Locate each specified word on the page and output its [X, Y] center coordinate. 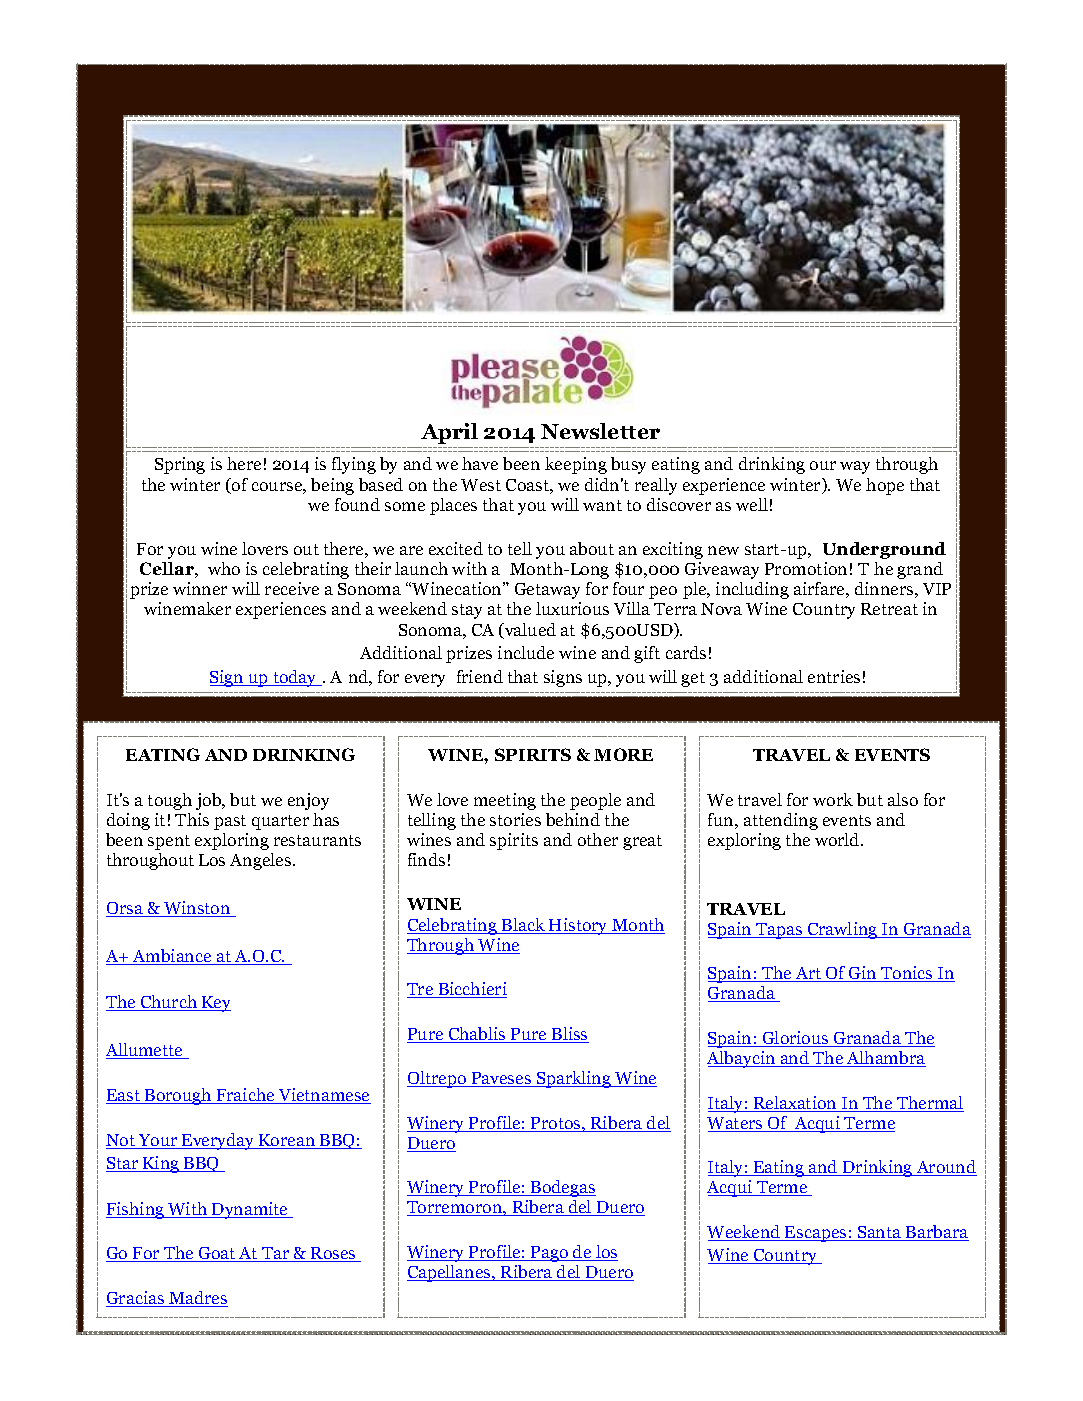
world [838, 839]
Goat [217, 1254]
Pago [549, 1254]
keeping [576, 465]
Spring [180, 465]
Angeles [262, 861]
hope [885, 486]
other [598, 839]
